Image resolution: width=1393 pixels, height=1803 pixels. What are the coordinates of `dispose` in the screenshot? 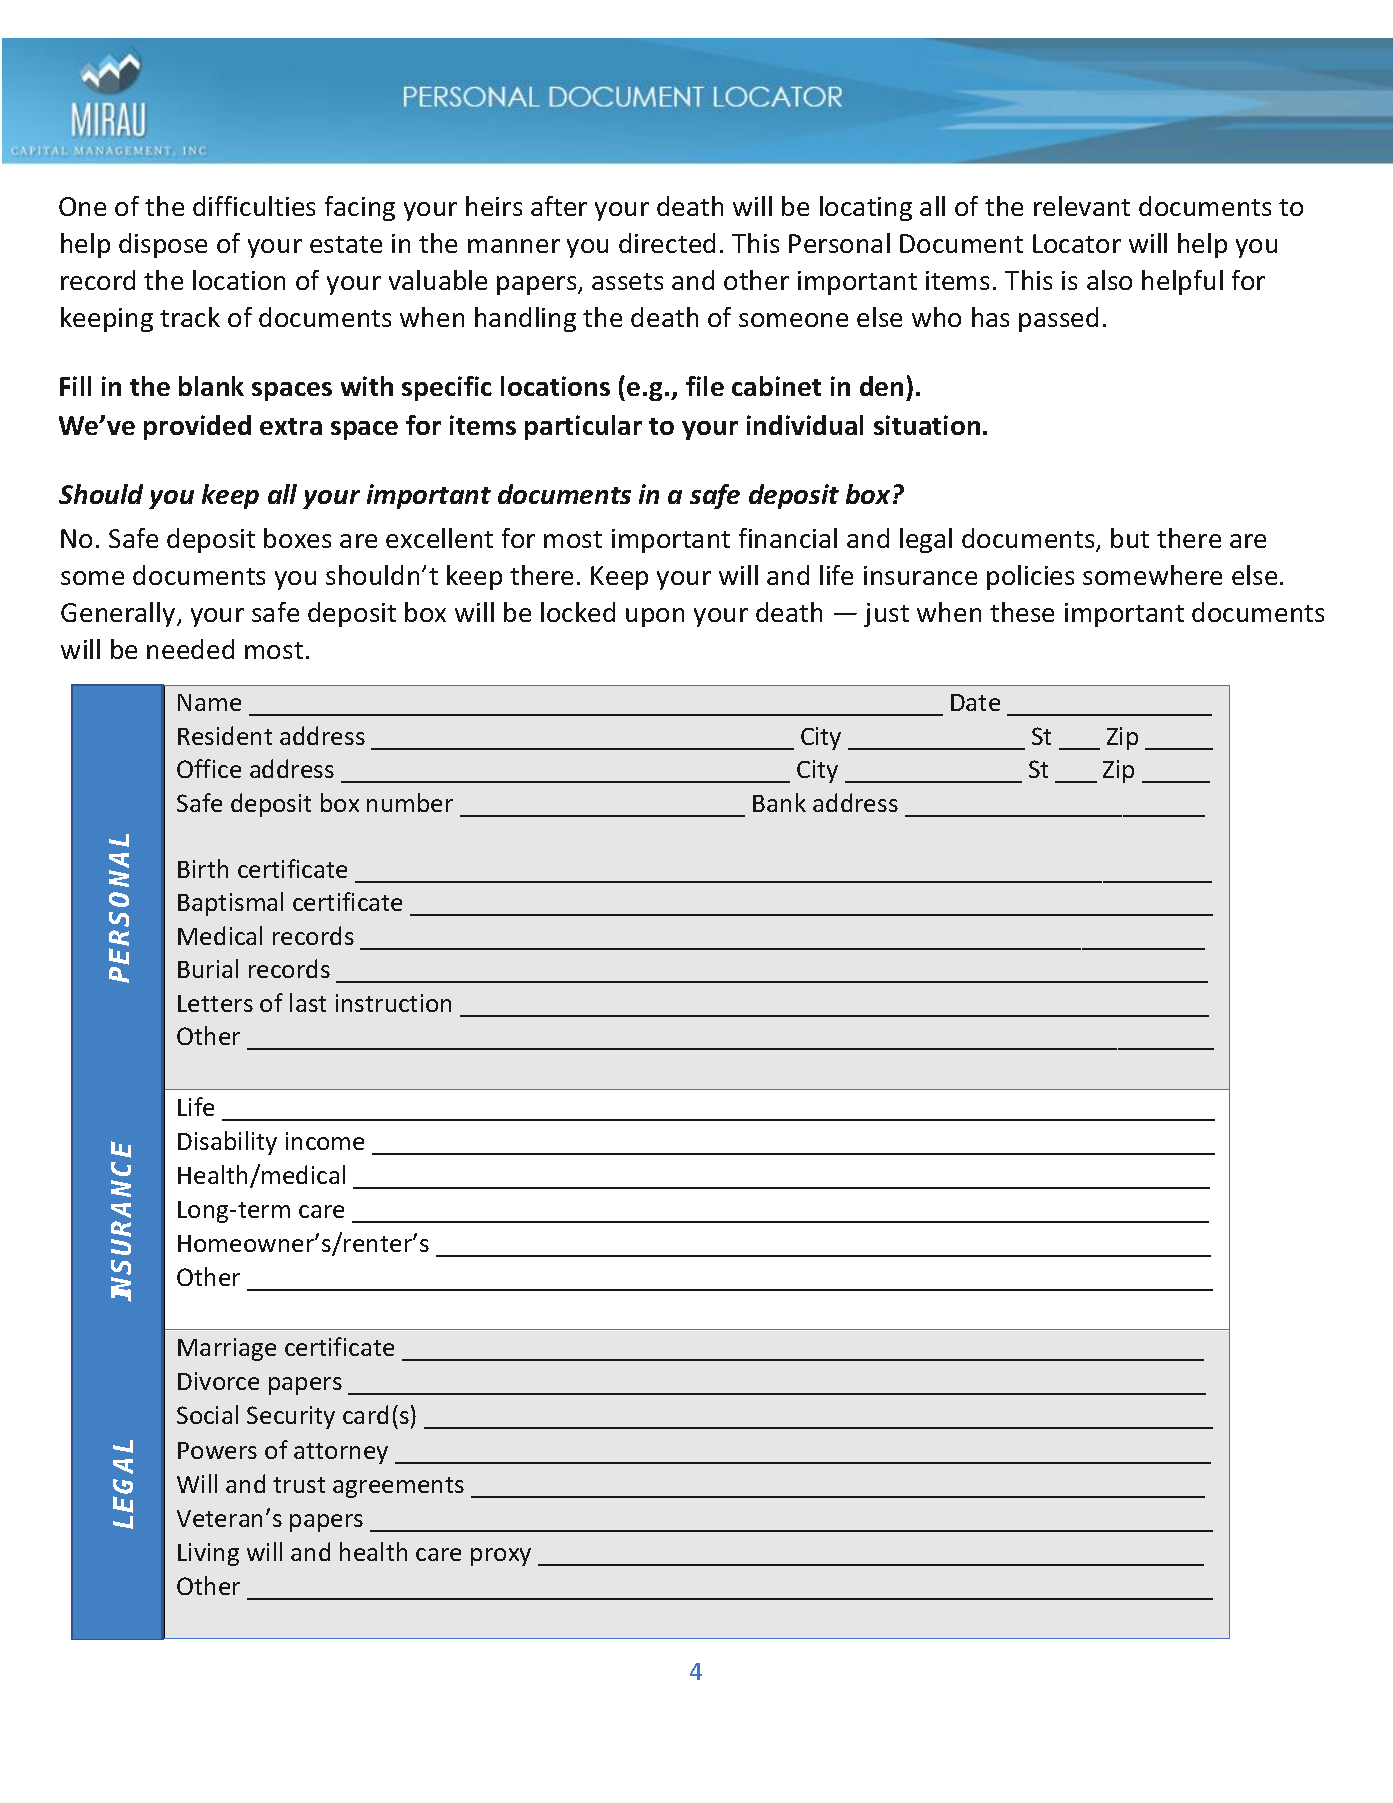 It's located at (163, 245).
